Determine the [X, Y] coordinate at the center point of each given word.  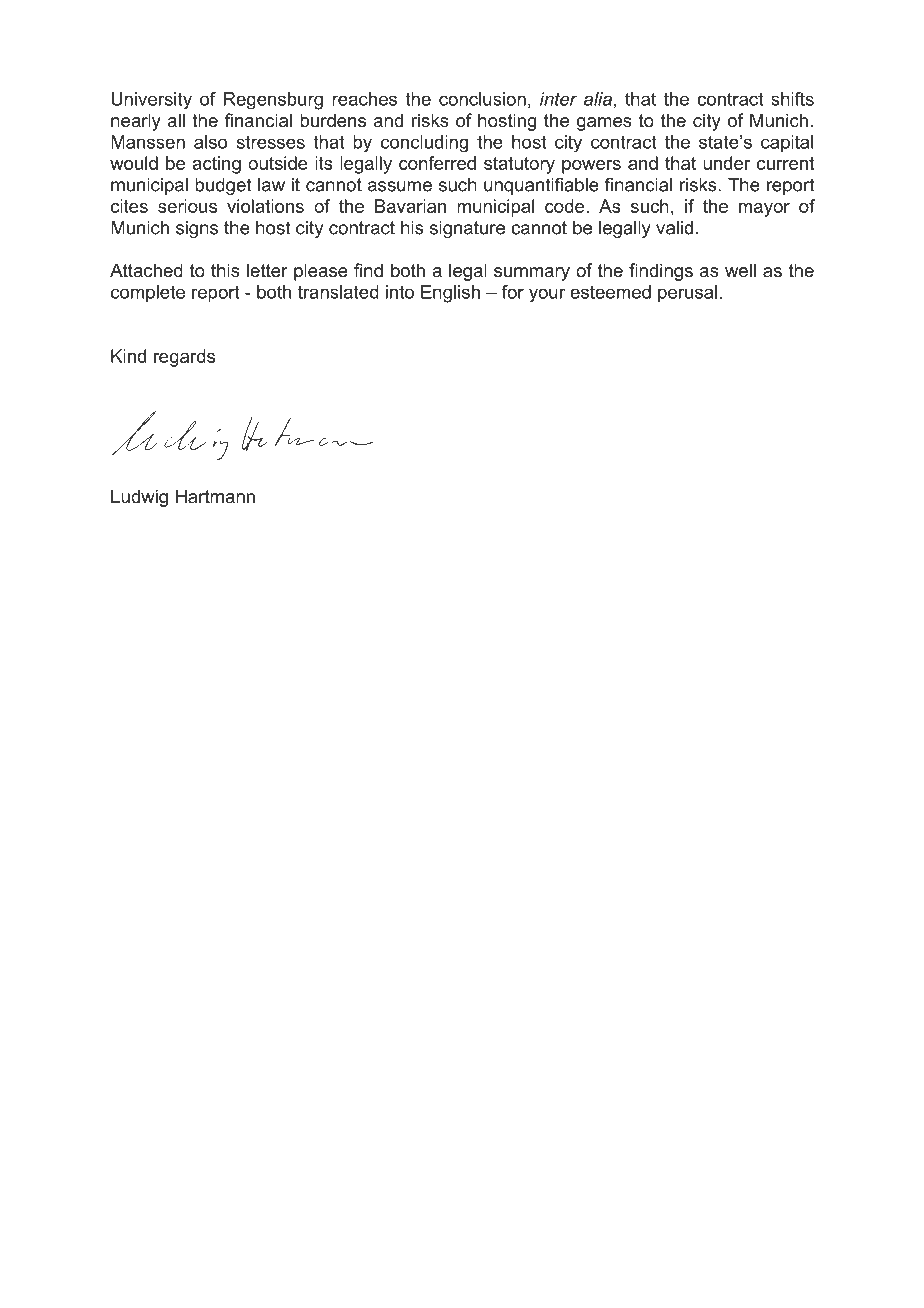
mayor [764, 210]
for [513, 292]
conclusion [482, 99]
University [151, 101]
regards [184, 358]
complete [148, 293]
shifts [792, 99]
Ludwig [139, 498]
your [547, 295]
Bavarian [410, 206]
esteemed [610, 292]
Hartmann [215, 496]
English [450, 294]
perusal [687, 293]
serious [187, 206]
